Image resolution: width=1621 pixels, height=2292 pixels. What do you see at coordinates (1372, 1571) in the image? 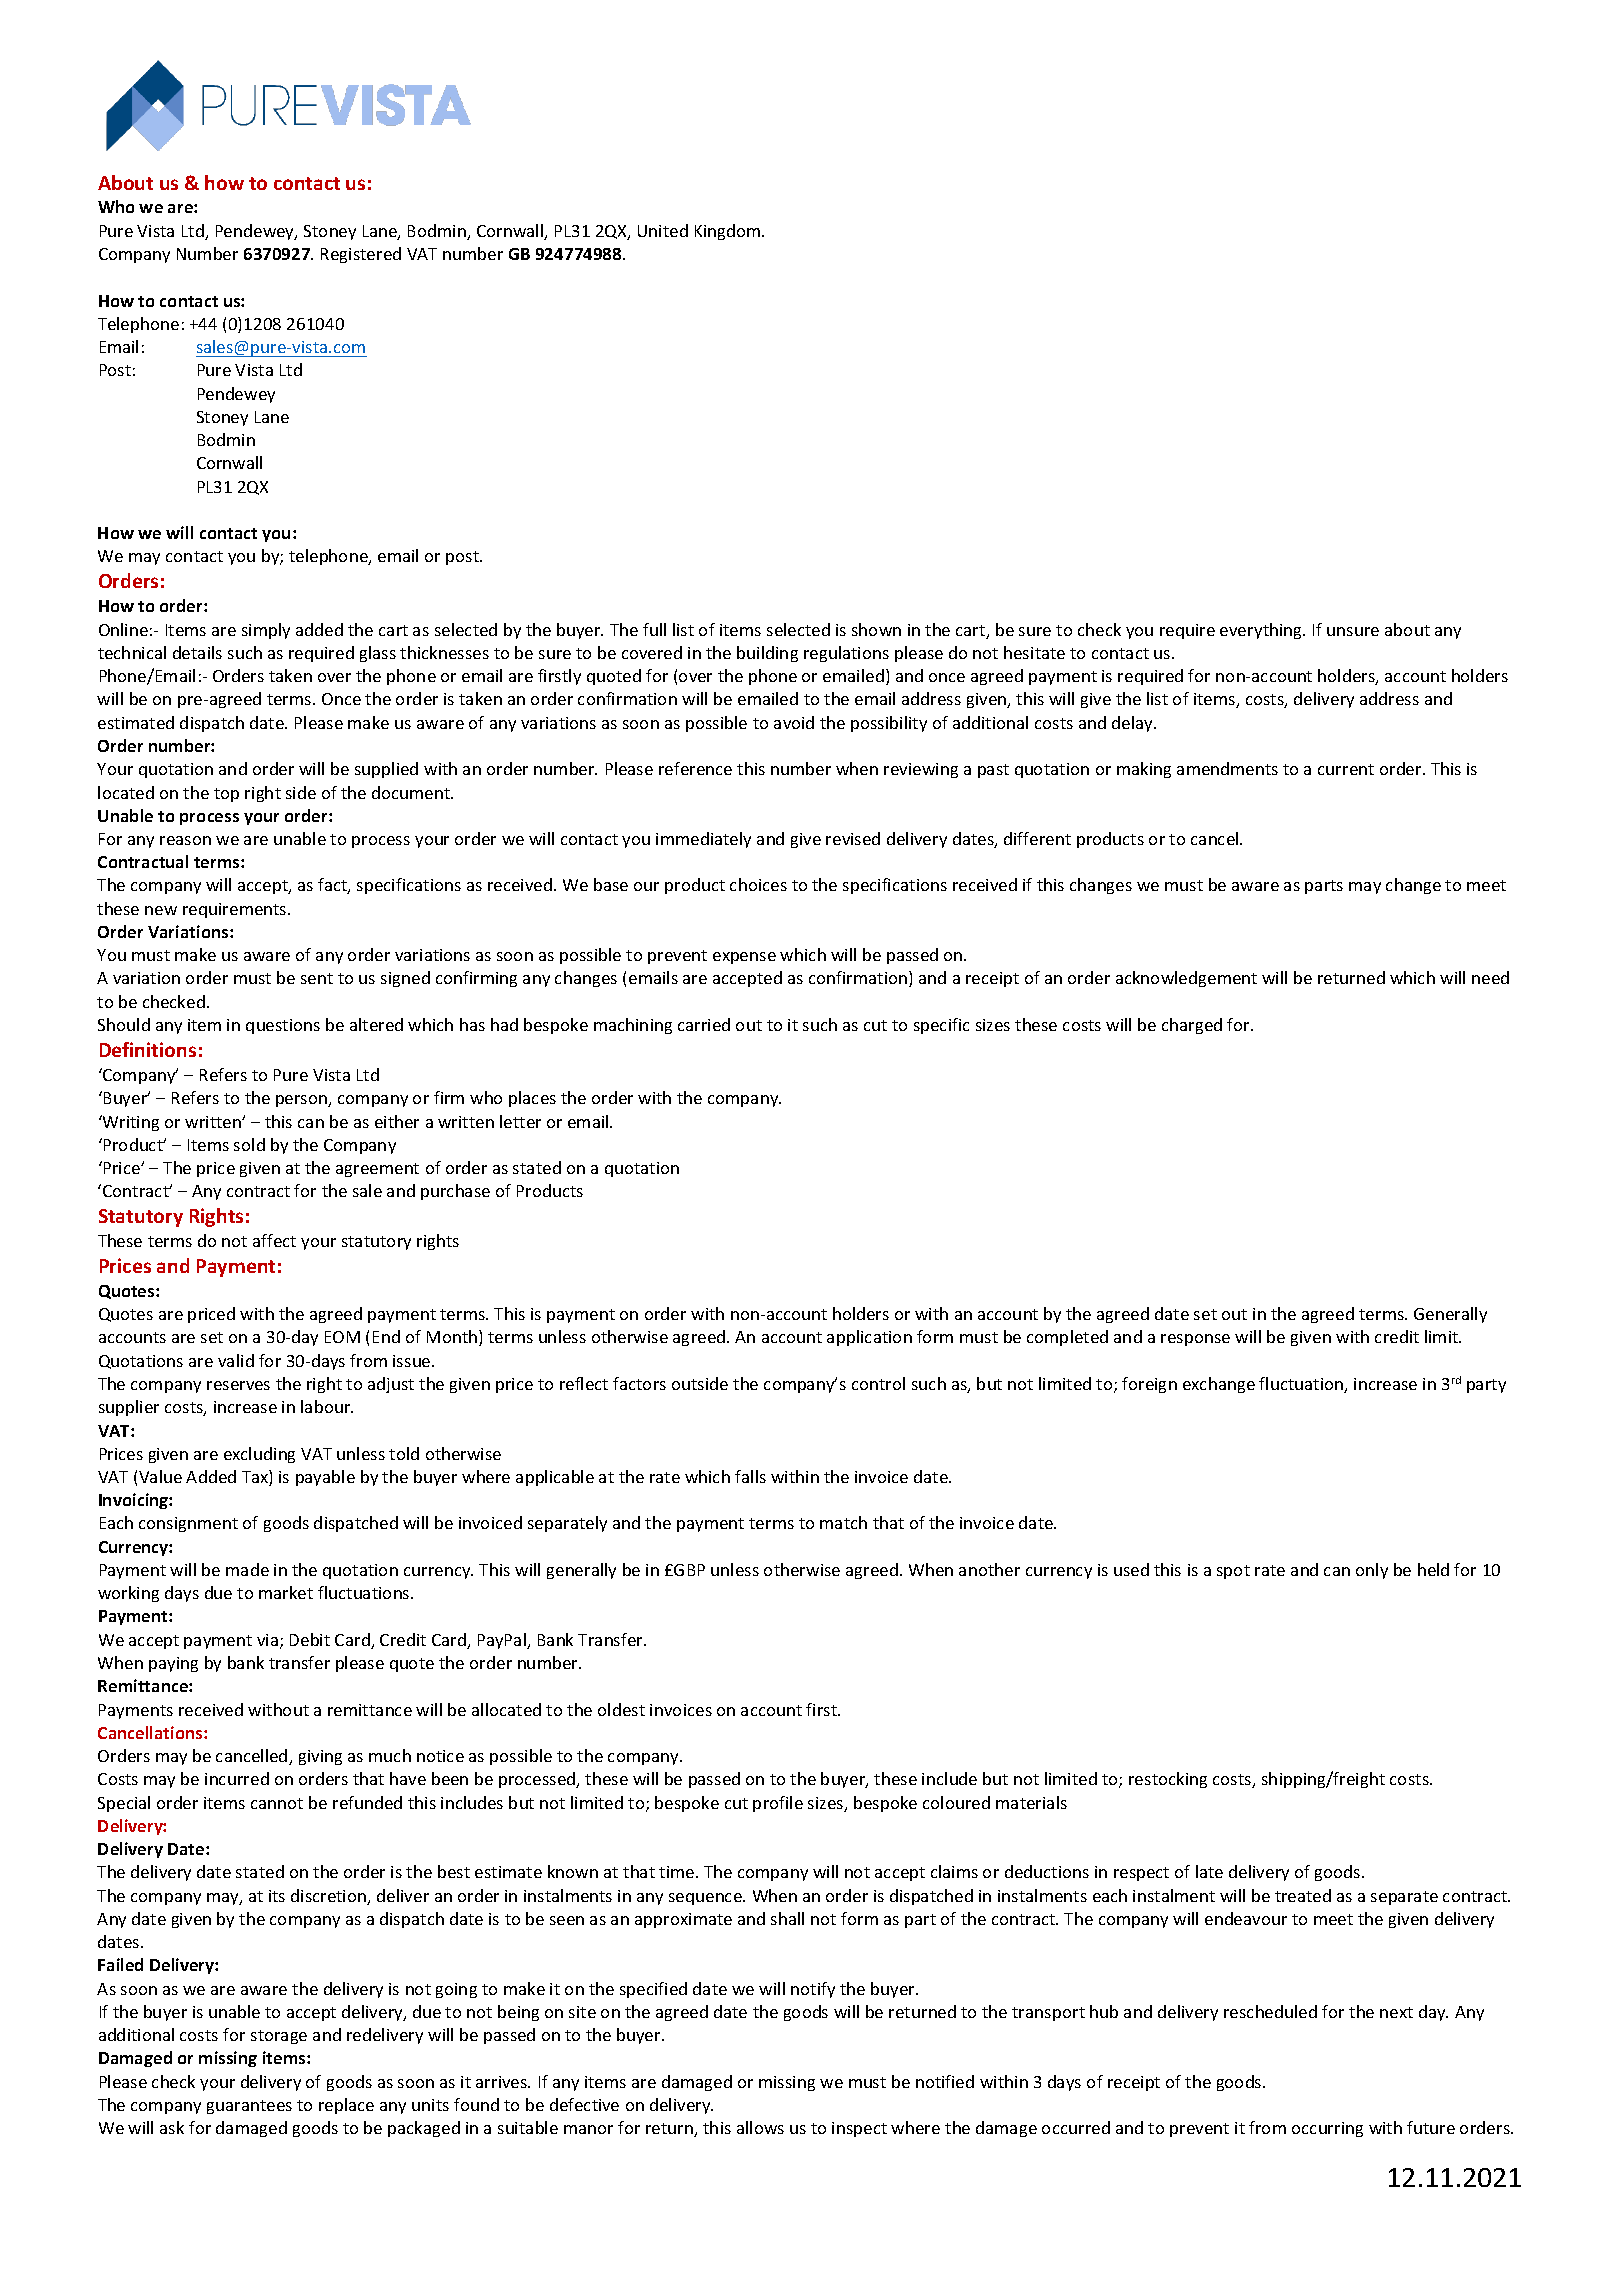
I see `only` at bounding box center [1372, 1571].
